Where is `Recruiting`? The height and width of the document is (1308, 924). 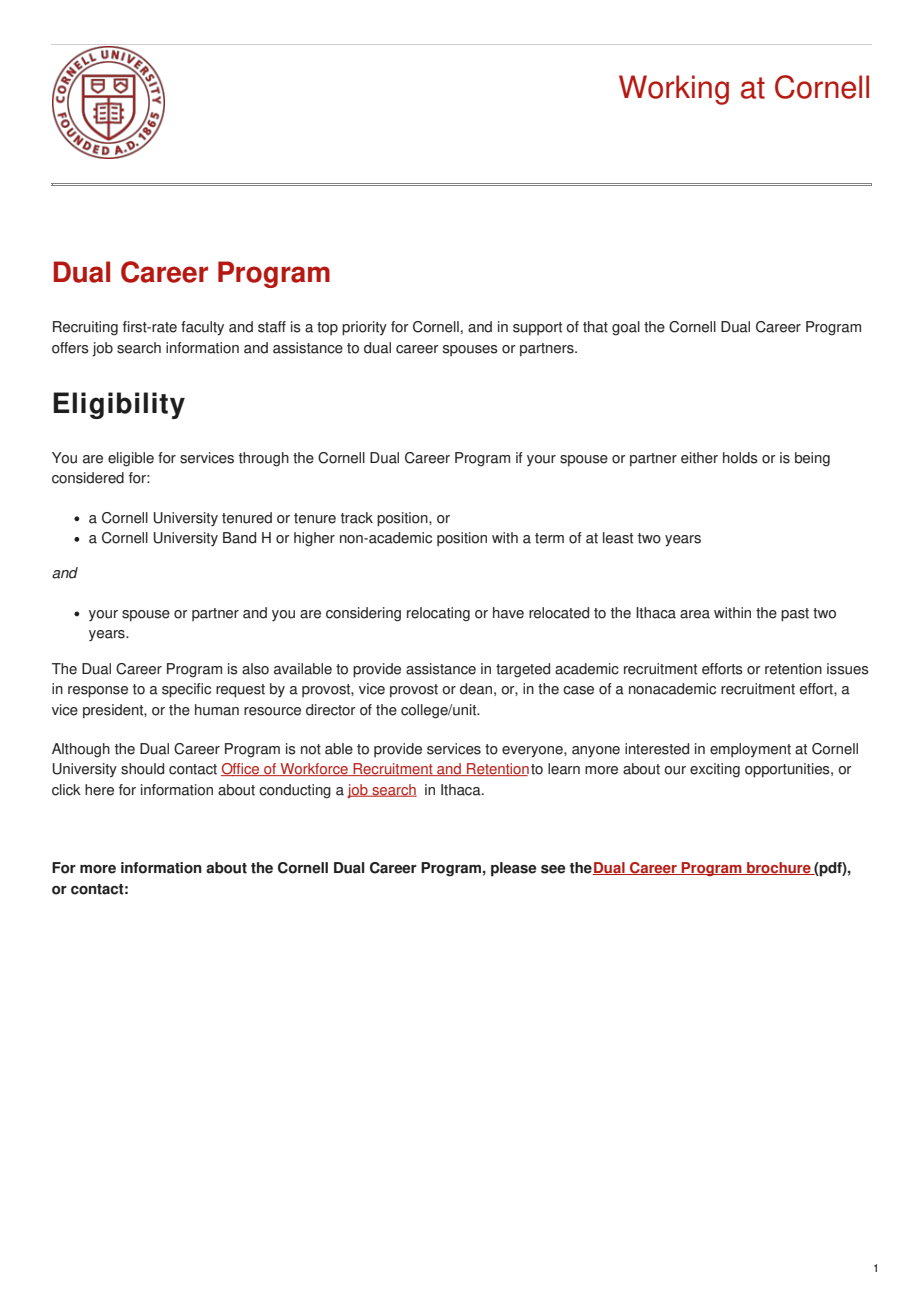
Recruiting is located at coordinates (85, 328).
